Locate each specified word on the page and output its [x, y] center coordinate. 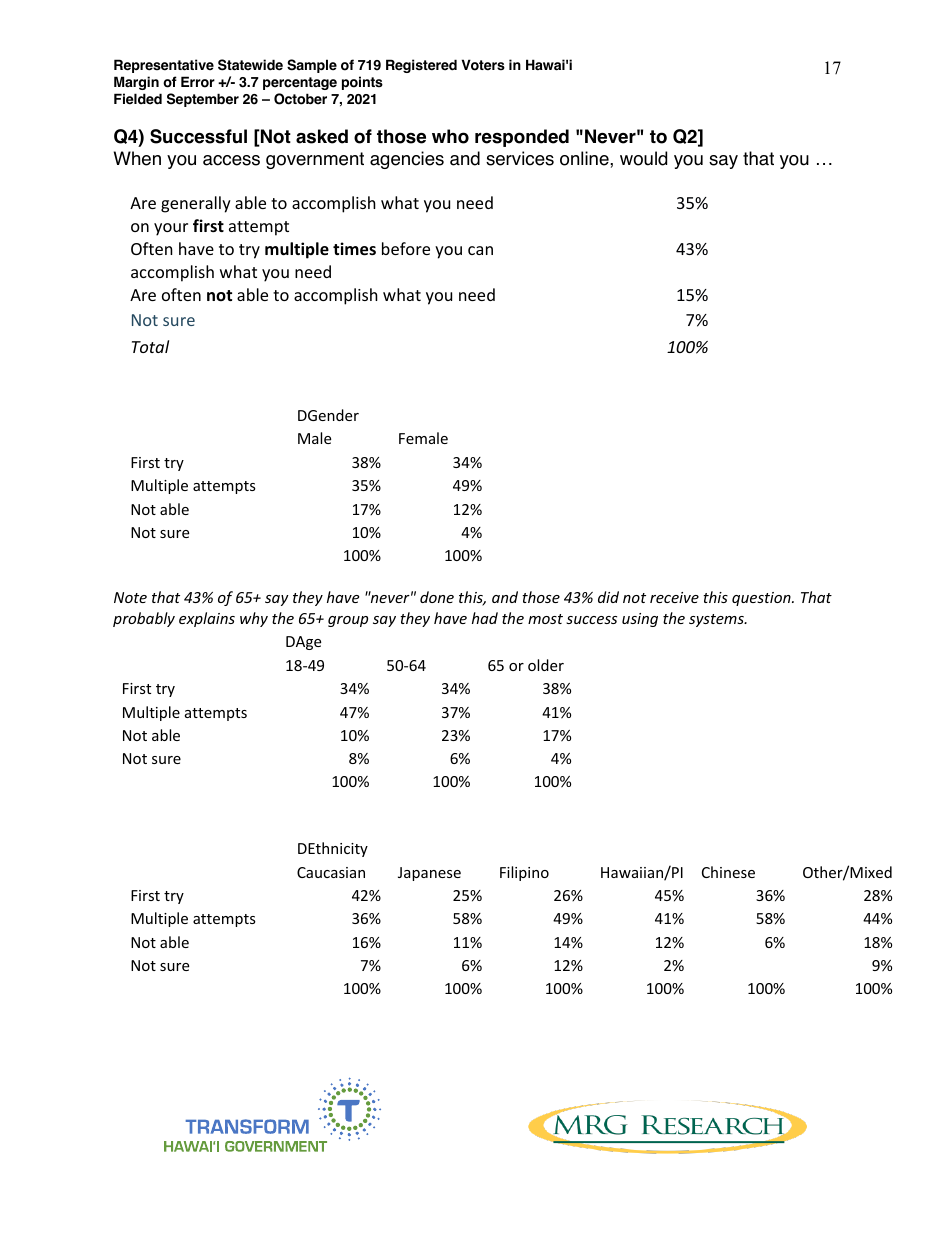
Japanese [429, 874]
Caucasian [331, 872]
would [643, 158]
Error [198, 82]
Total [150, 346]
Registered [421, 66]
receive [674, 597]
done [437, 597]
